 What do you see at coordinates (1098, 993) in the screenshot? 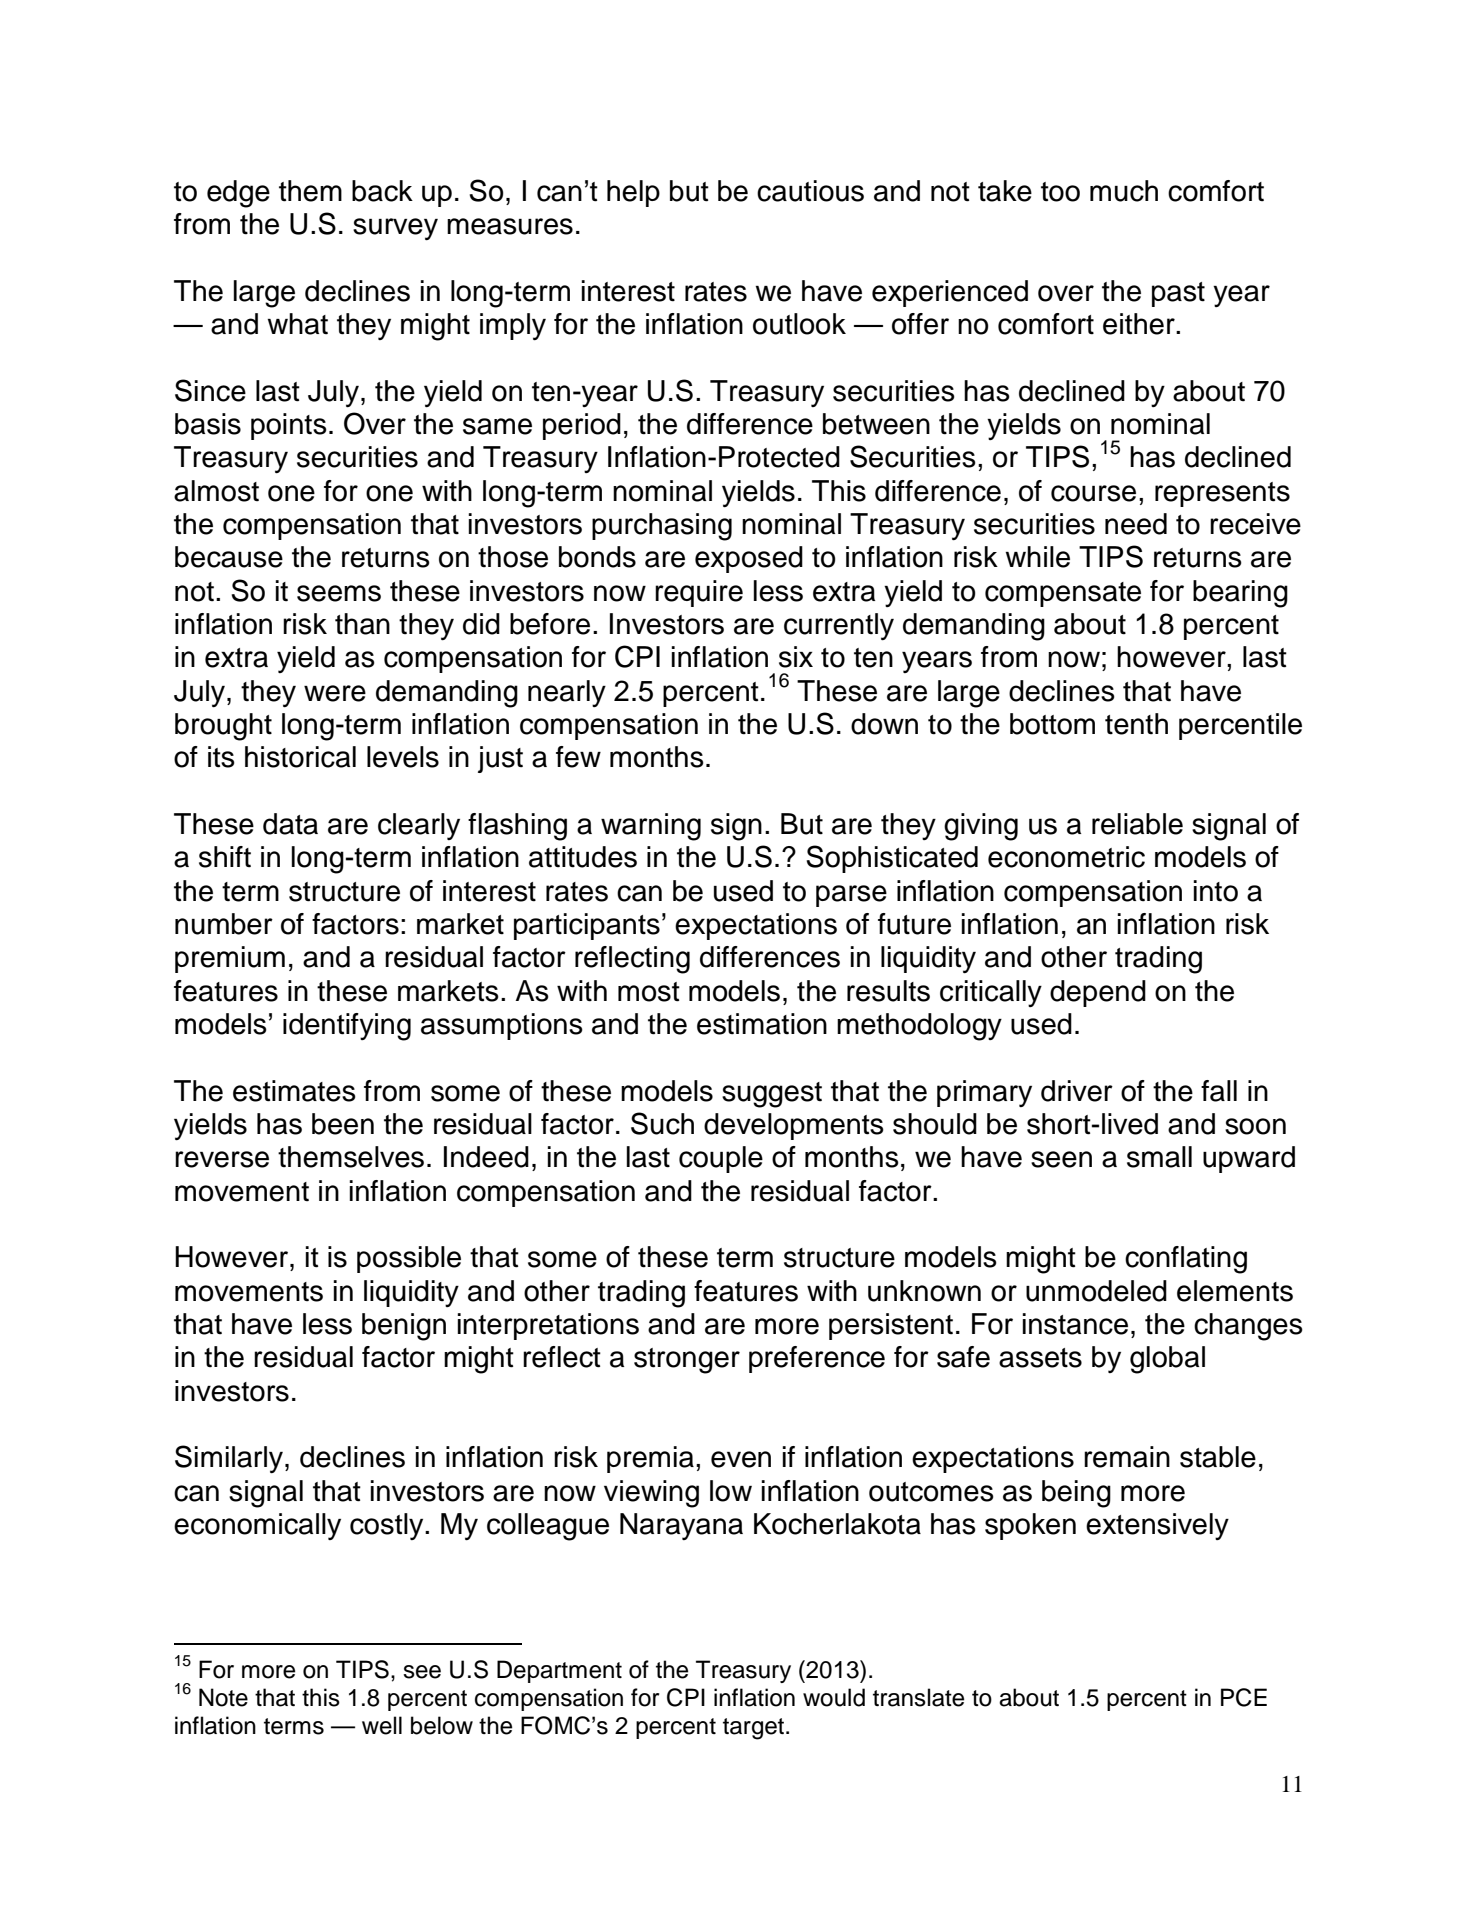
I see `depend` at bounding box center [1098, 993].
